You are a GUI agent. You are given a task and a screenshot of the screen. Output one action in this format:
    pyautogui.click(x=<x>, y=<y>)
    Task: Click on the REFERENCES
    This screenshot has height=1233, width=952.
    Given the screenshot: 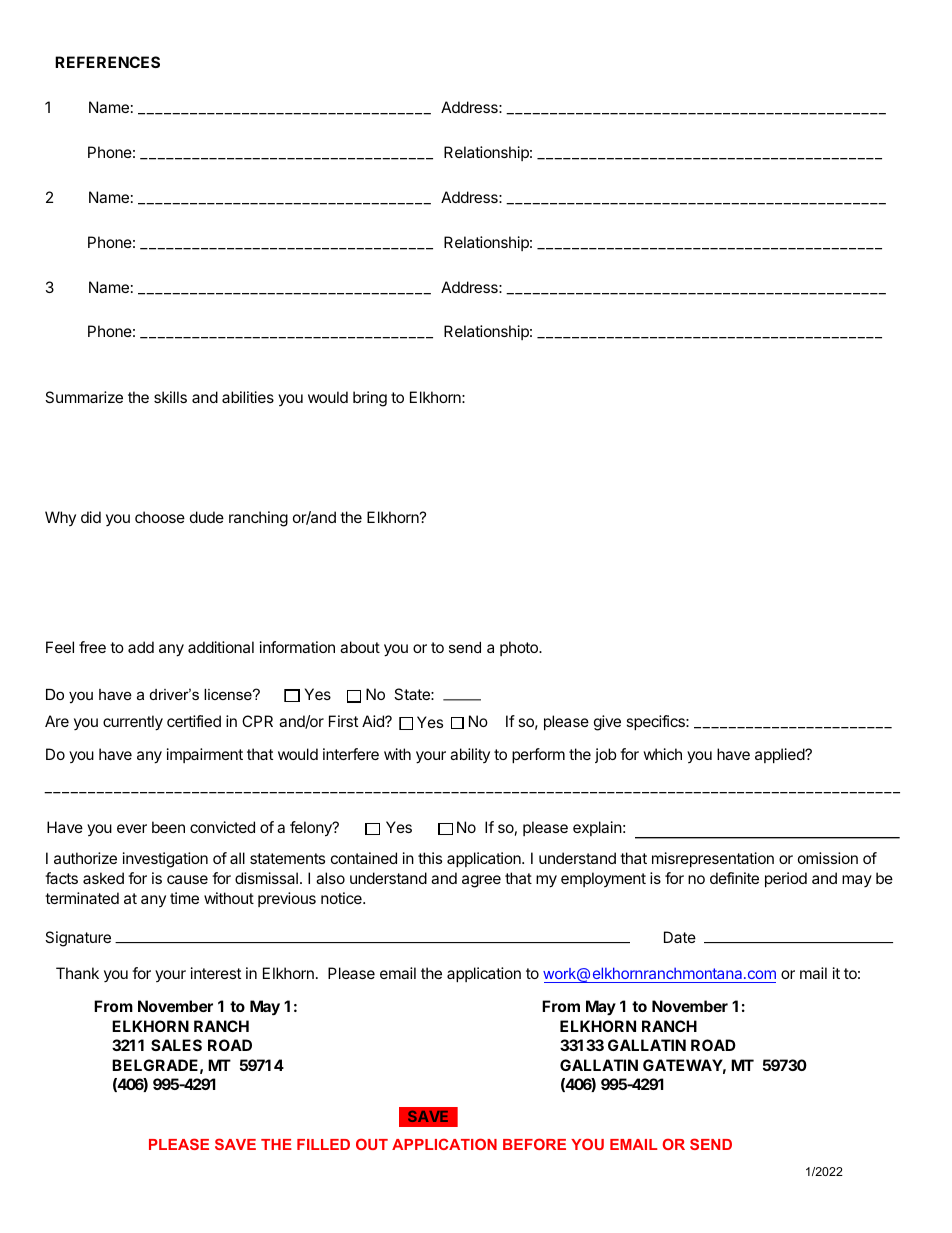 What is the action you would take?
    pyautogui.click(x=107, y=62)
